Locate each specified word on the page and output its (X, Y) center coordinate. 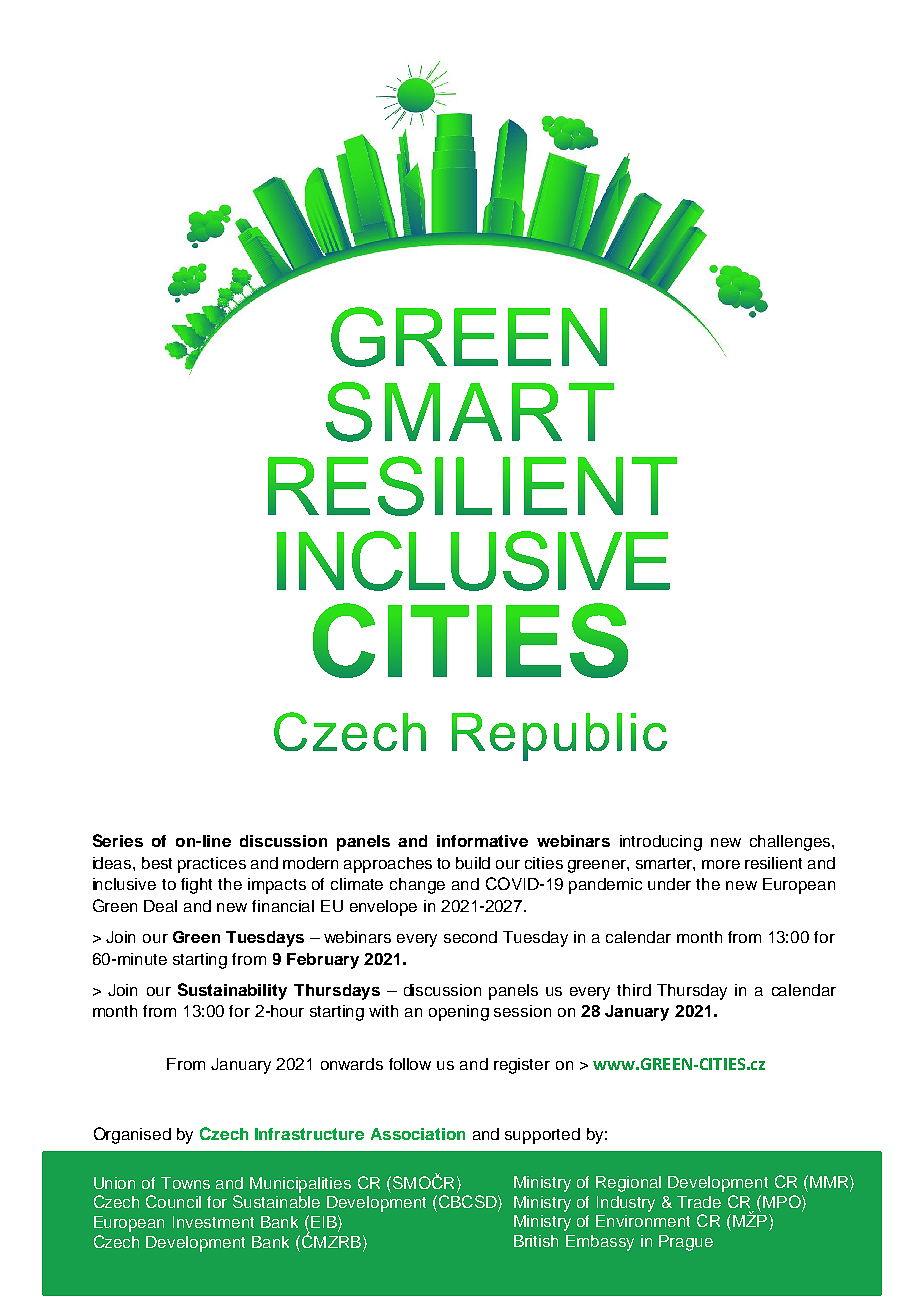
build (473, 863)
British (536, 1241)
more (721, 864)
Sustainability (232, 991)
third (634, 990)
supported (542, 1136)
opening (459, 1013)
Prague (686, 1243)
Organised (132, 1135)
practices (212, 865)
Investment (213, 1222)
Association (418, 1134)
